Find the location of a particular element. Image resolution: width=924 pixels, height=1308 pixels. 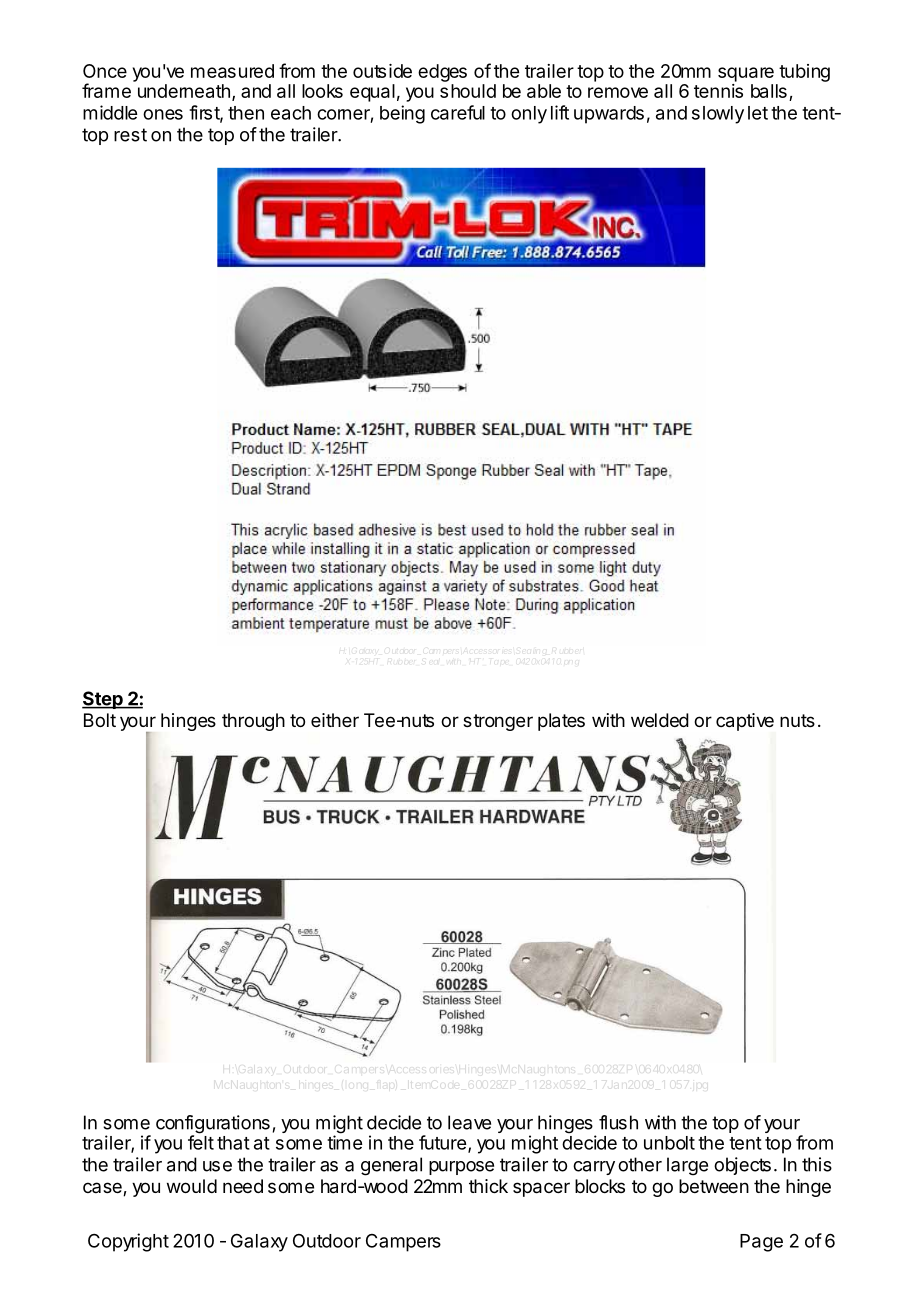

careful is located at coordinates (458, 112).
